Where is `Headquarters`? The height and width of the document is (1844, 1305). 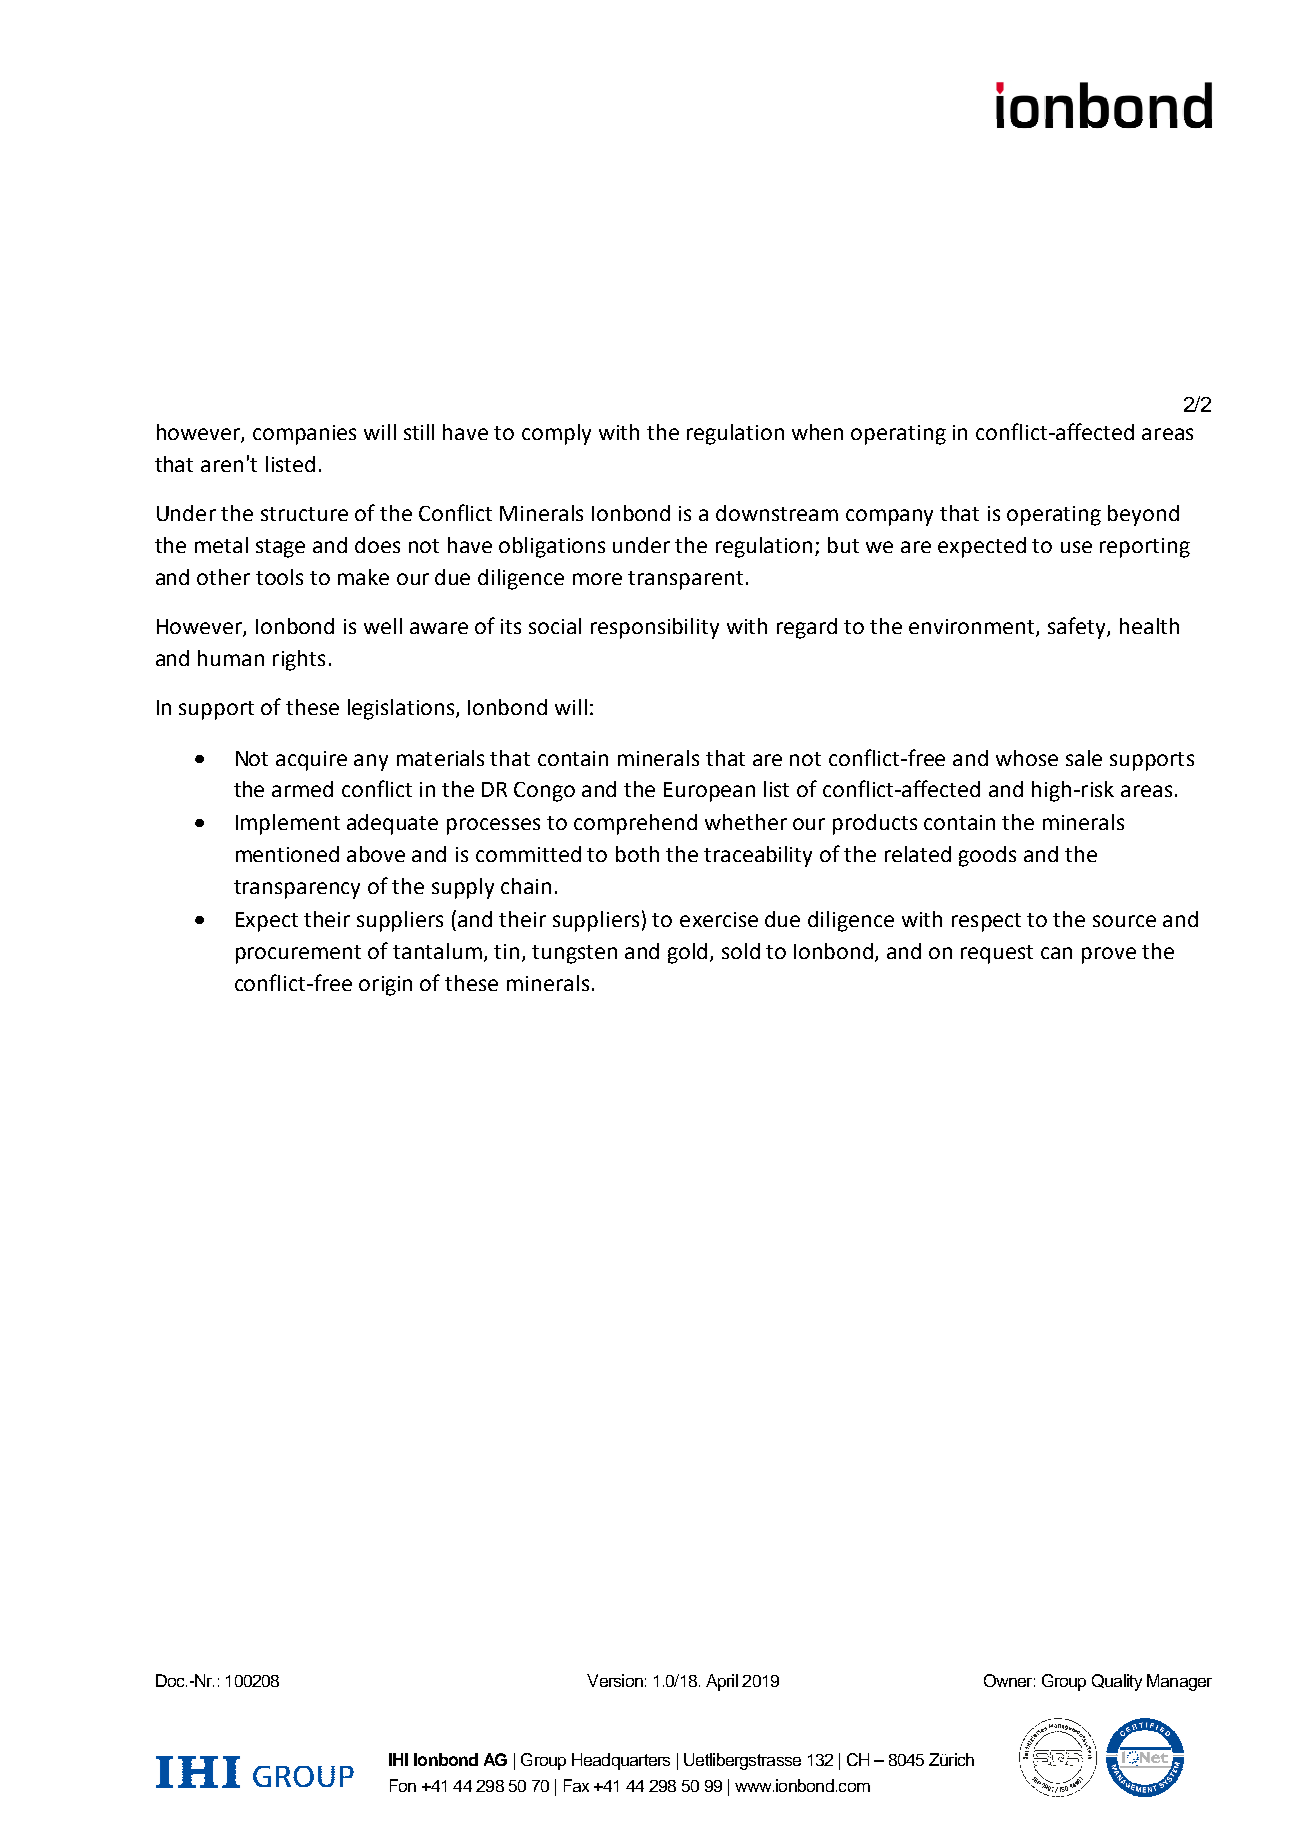 Headquarters is located at coordinates (621, 1761).
